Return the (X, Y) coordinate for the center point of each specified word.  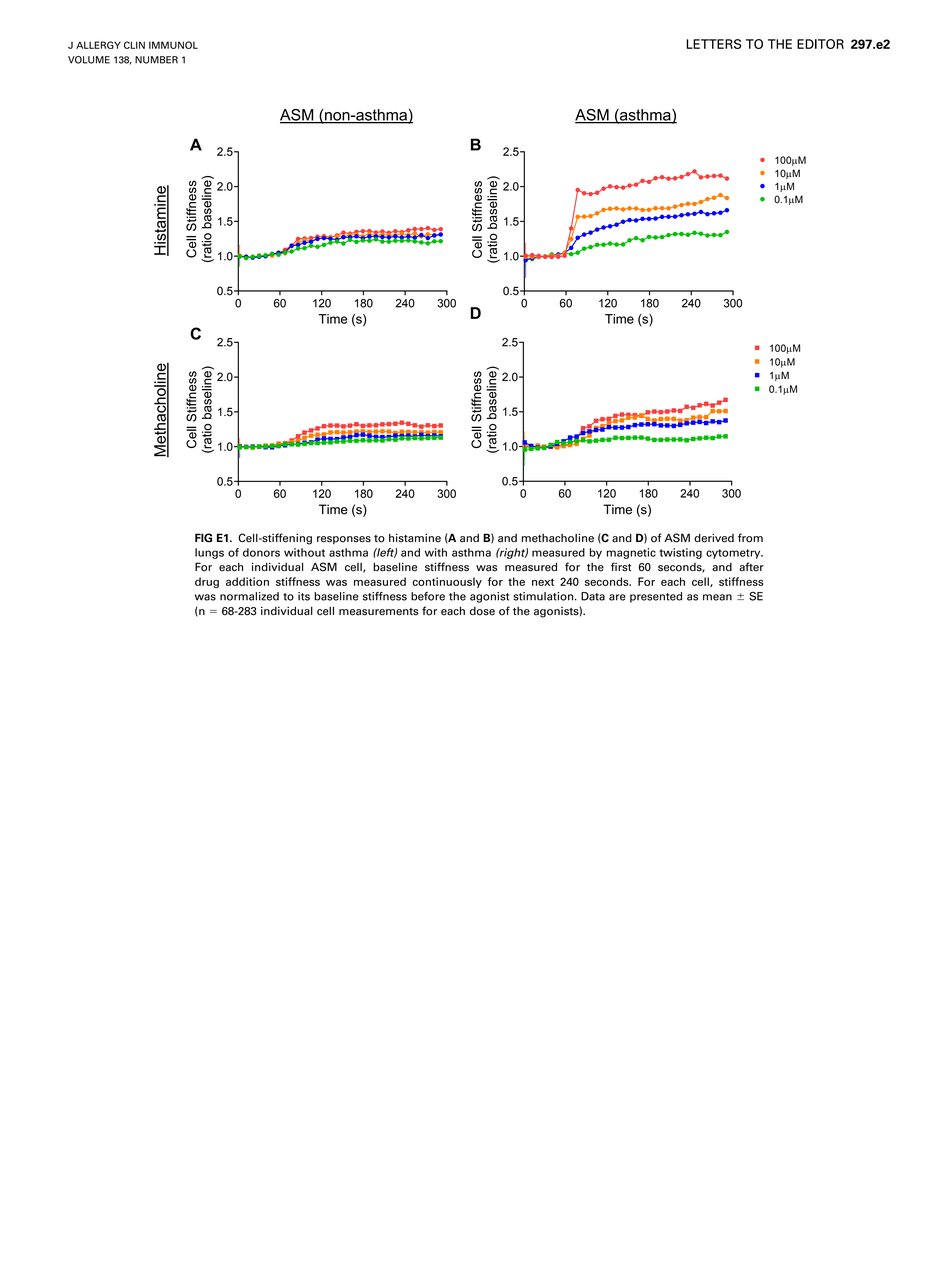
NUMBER (156, 60)
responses (344, 540)
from (750, 538)
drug (207, 582)
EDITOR (820, 44)
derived (714, 538)
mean (717, 597)
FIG (203, 538)
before (428, 596)
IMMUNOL (173, 45)
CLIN (134, 45)
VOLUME (89, 60)
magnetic (631, 553)
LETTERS (713, 44)
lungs (209, 553)
